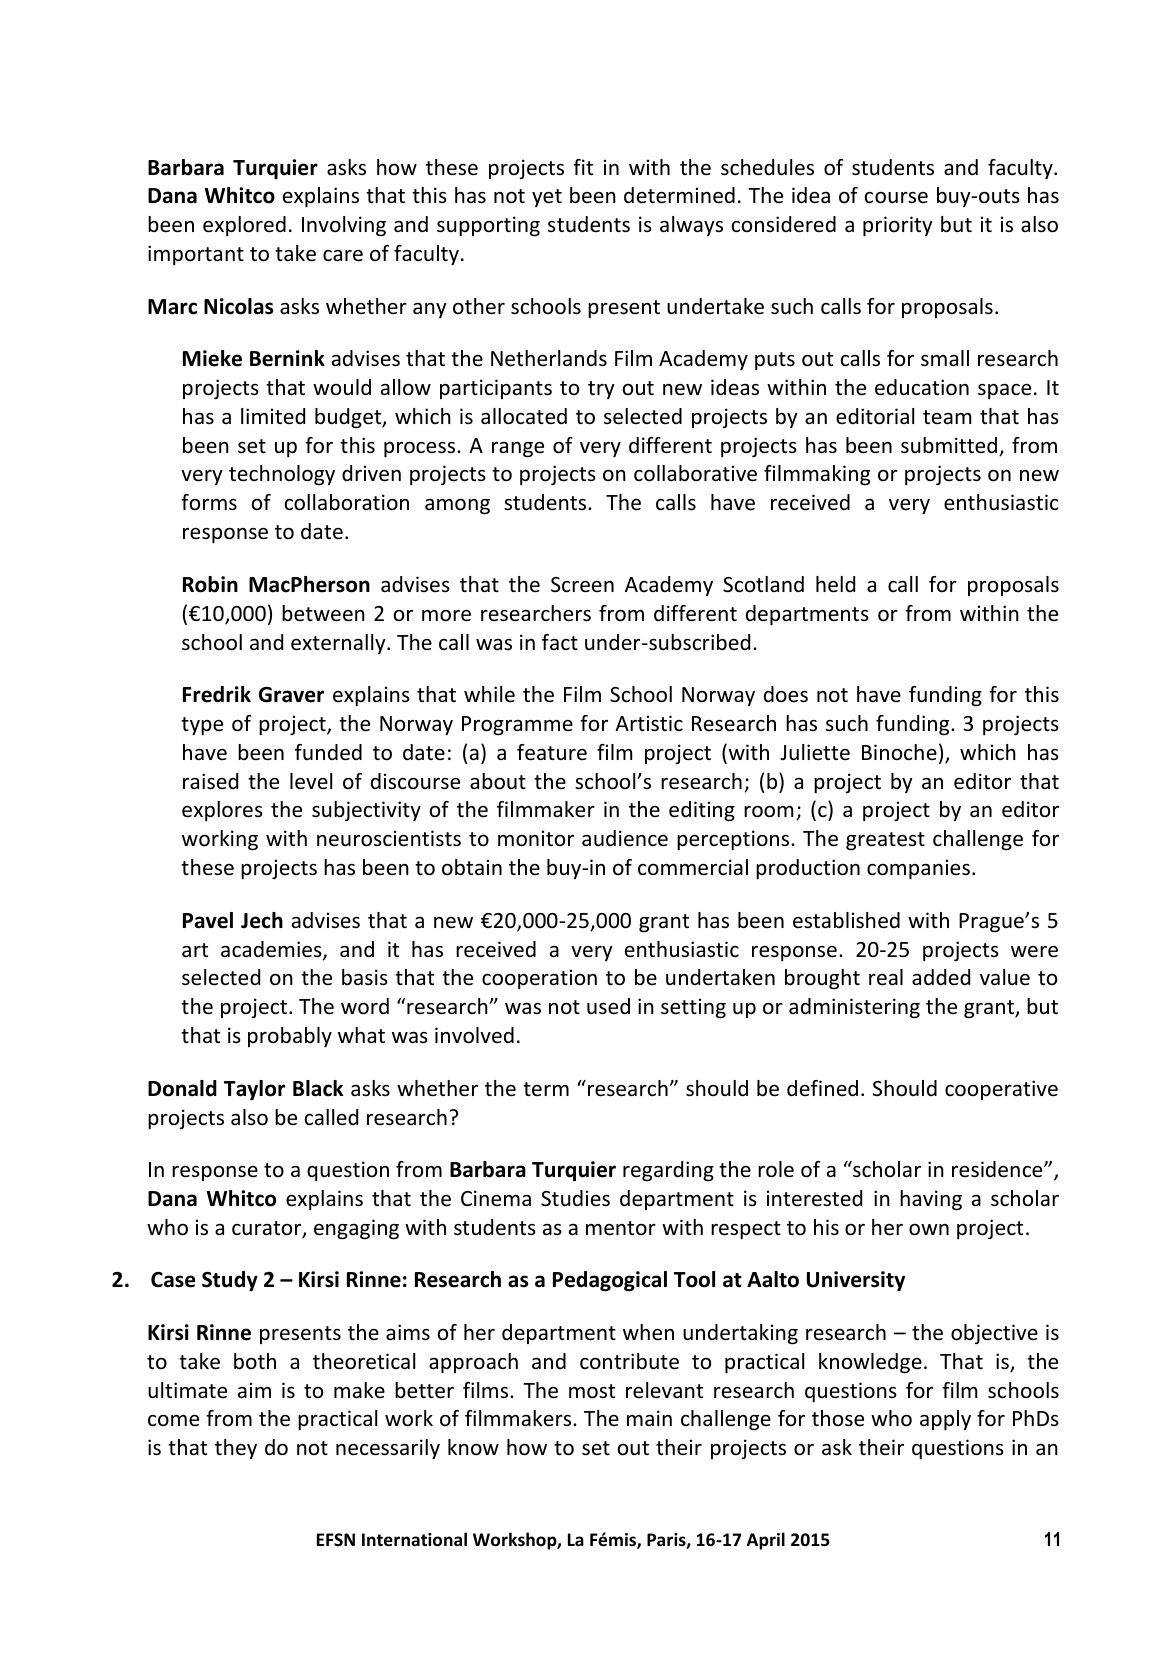  Describe the element at coordinates (583, 167) in the screenshot. I see `fit` at that location.
